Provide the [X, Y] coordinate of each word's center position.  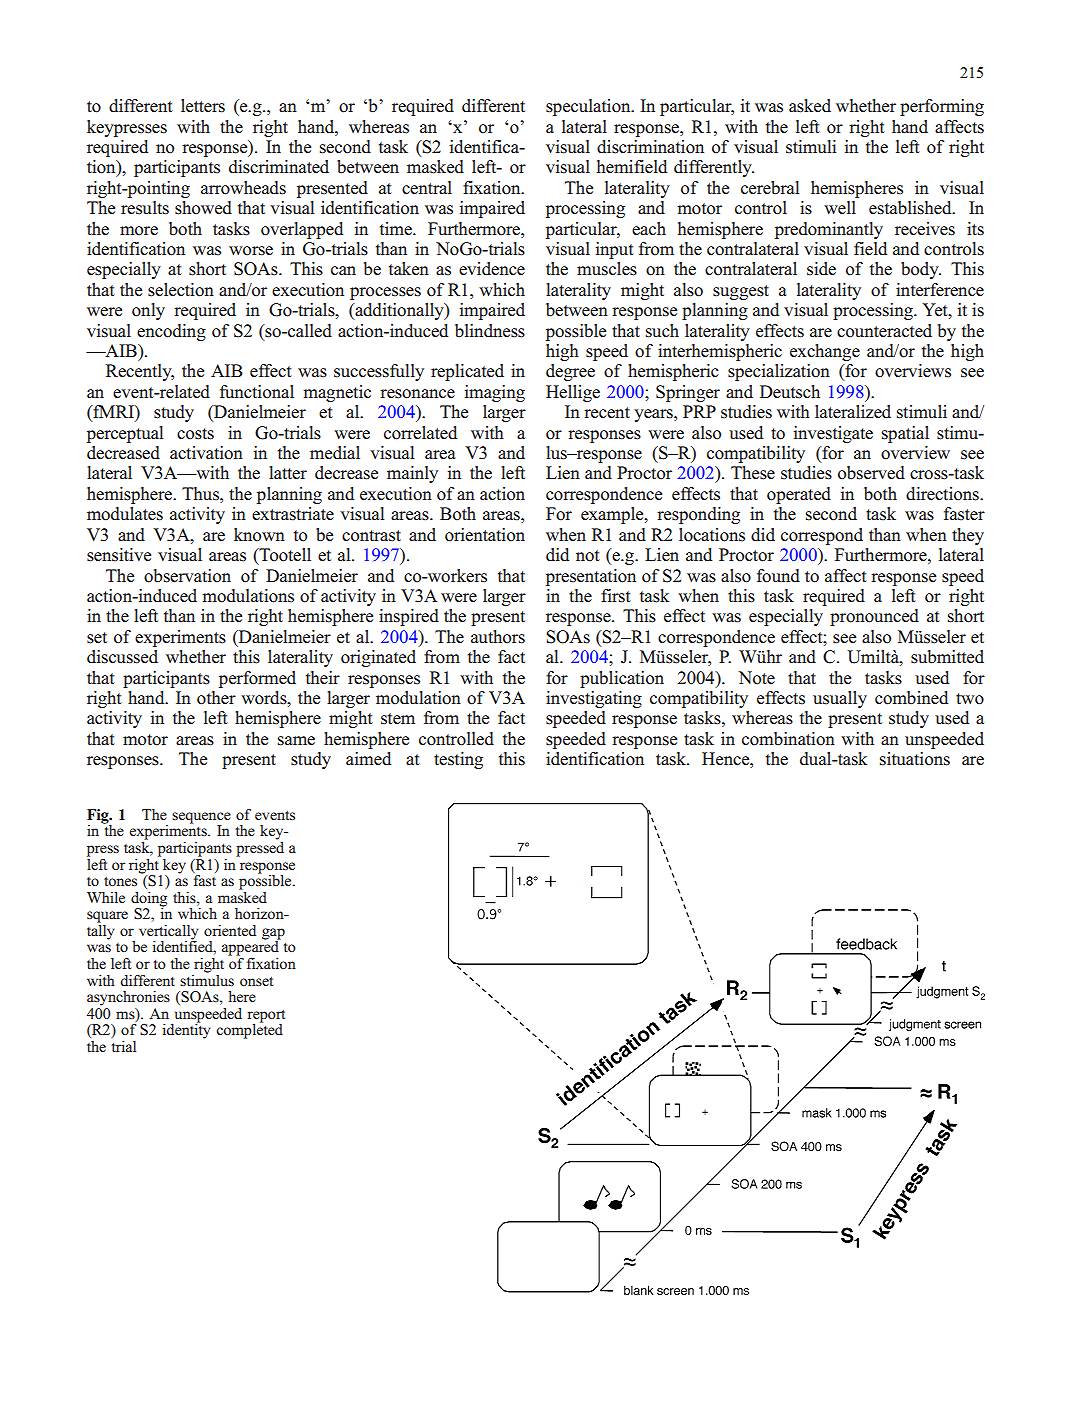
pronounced [874, 617]
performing [942, 107]
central [427, 188]
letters [203, 106]
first [616, 596]
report [266, 1017]
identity [186, 1030]
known [259, 535]
